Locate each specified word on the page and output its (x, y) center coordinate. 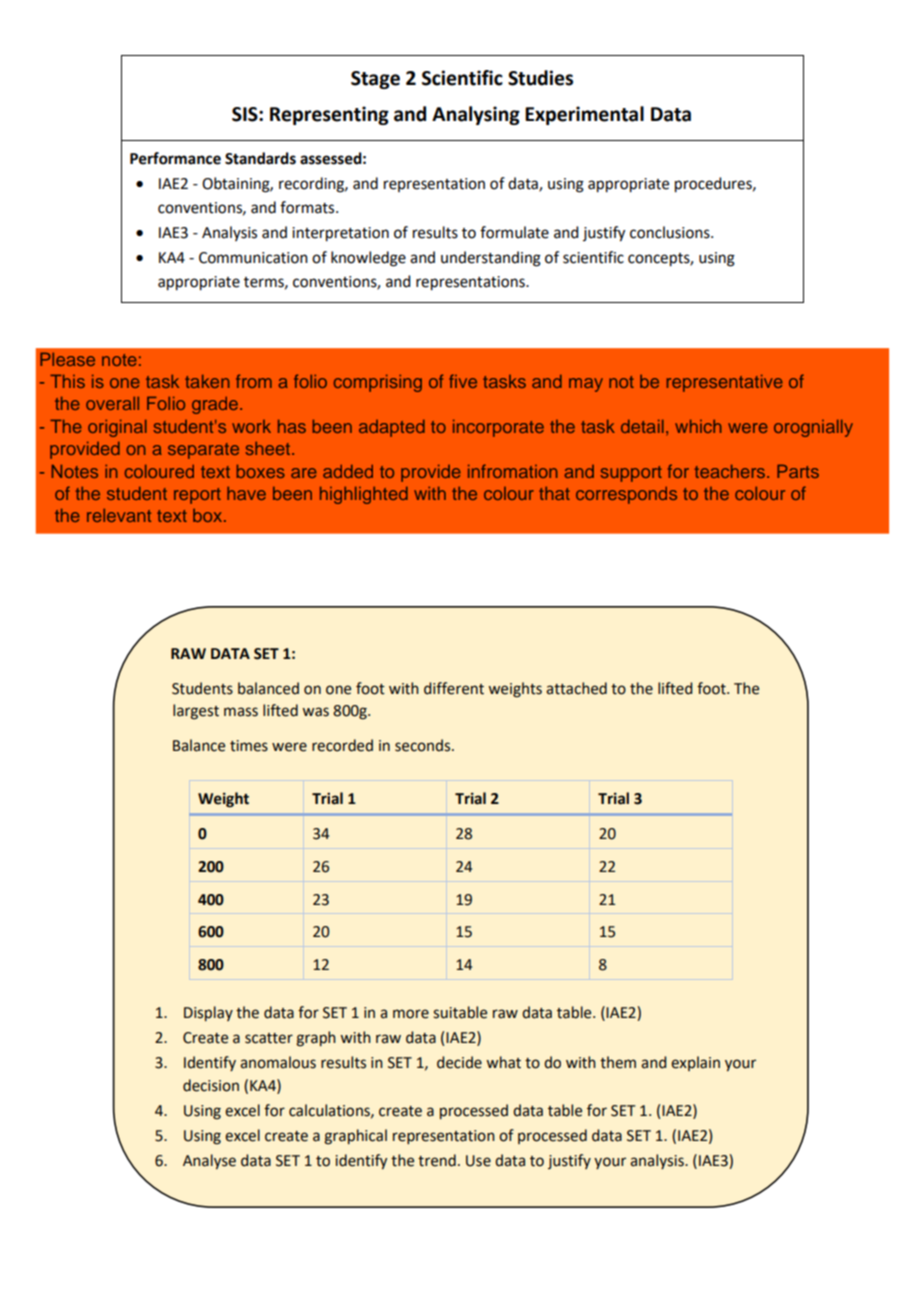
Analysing (476, 115)
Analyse (209, 1161)
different (454, 688)
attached (576, 688)
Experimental (584, 115)
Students (202, 688)
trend (437, 1160)
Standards (260, 158)
